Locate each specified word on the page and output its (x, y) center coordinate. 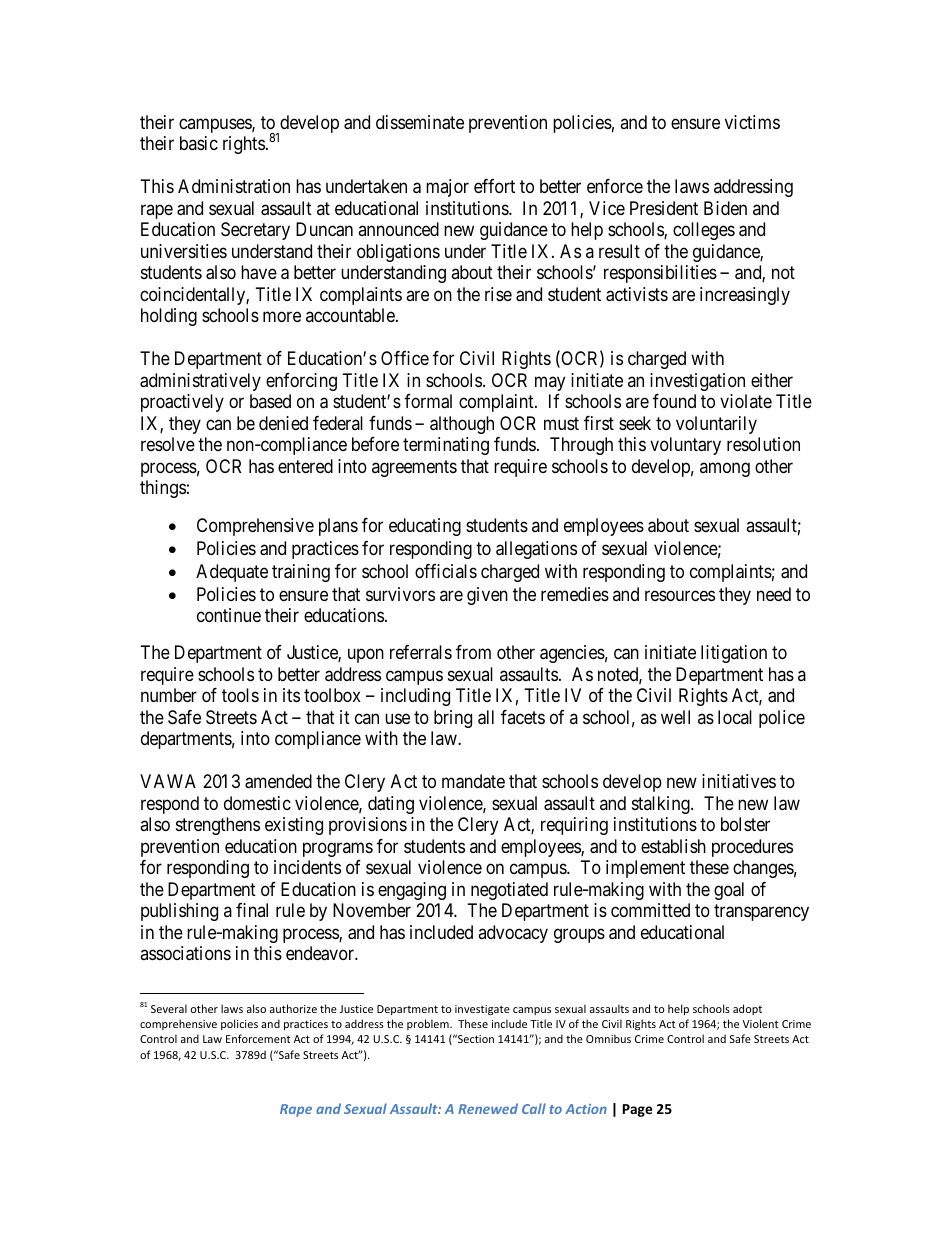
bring (453, 719)
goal (729, 891)
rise (498, 294)
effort (494, 186)
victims (752, 122)
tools (240, 695)
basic (199, 143)
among (725, 469)
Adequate (232, 573)
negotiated (509, 891)
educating (425, 527)
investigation (697, 382)
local (735, 717)
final (252, 910)
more (282, 317)
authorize (293, 1008)
